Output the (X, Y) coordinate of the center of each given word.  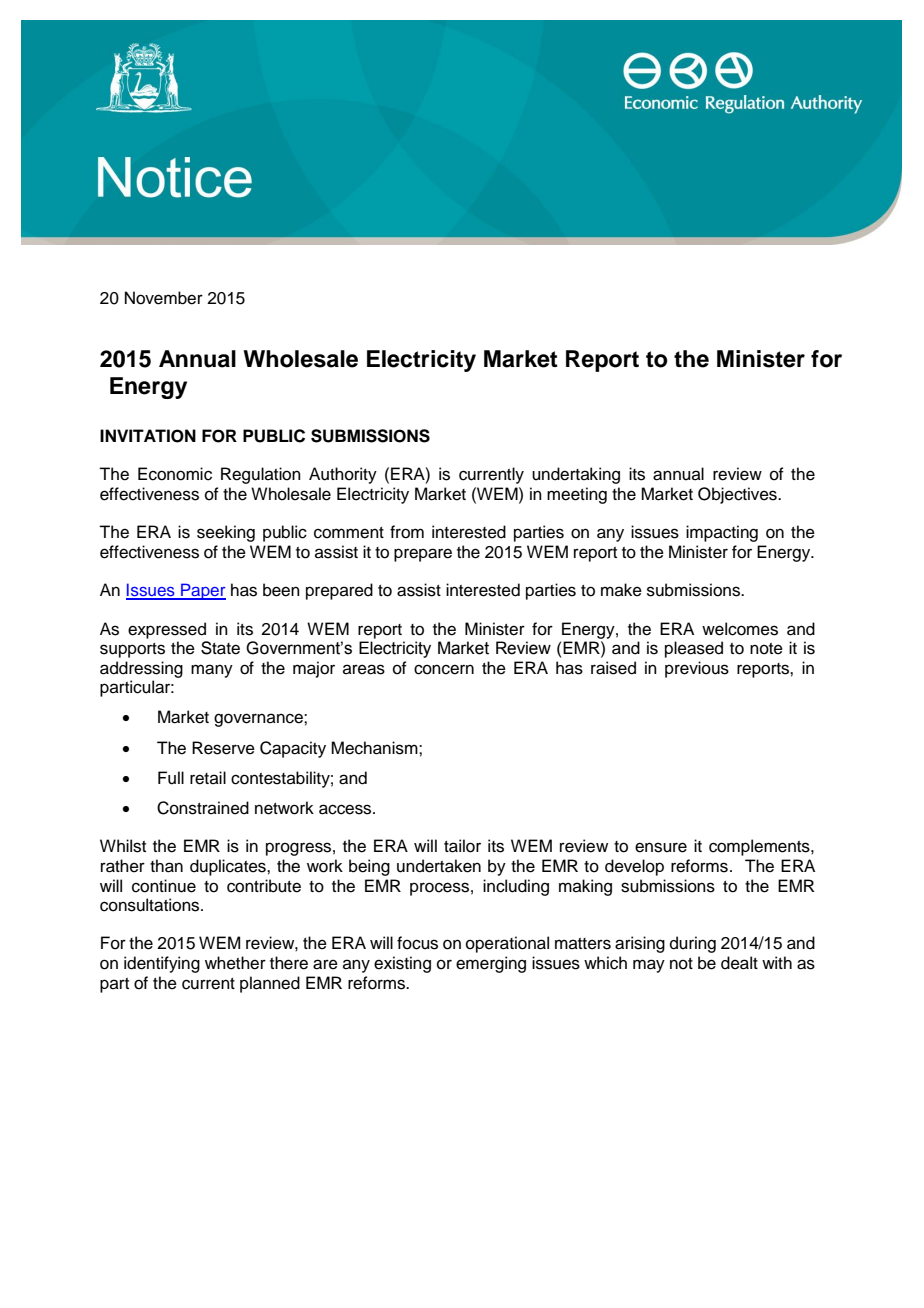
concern (444, 669)
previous (697, 669)
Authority (343, 475)
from (407, 532)
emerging (491, 964)
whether (235, 963)
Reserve (223, 748)
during (693, 944)
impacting (722, 533)
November (164, 298)
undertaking (576, 475)
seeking (226, 533)
